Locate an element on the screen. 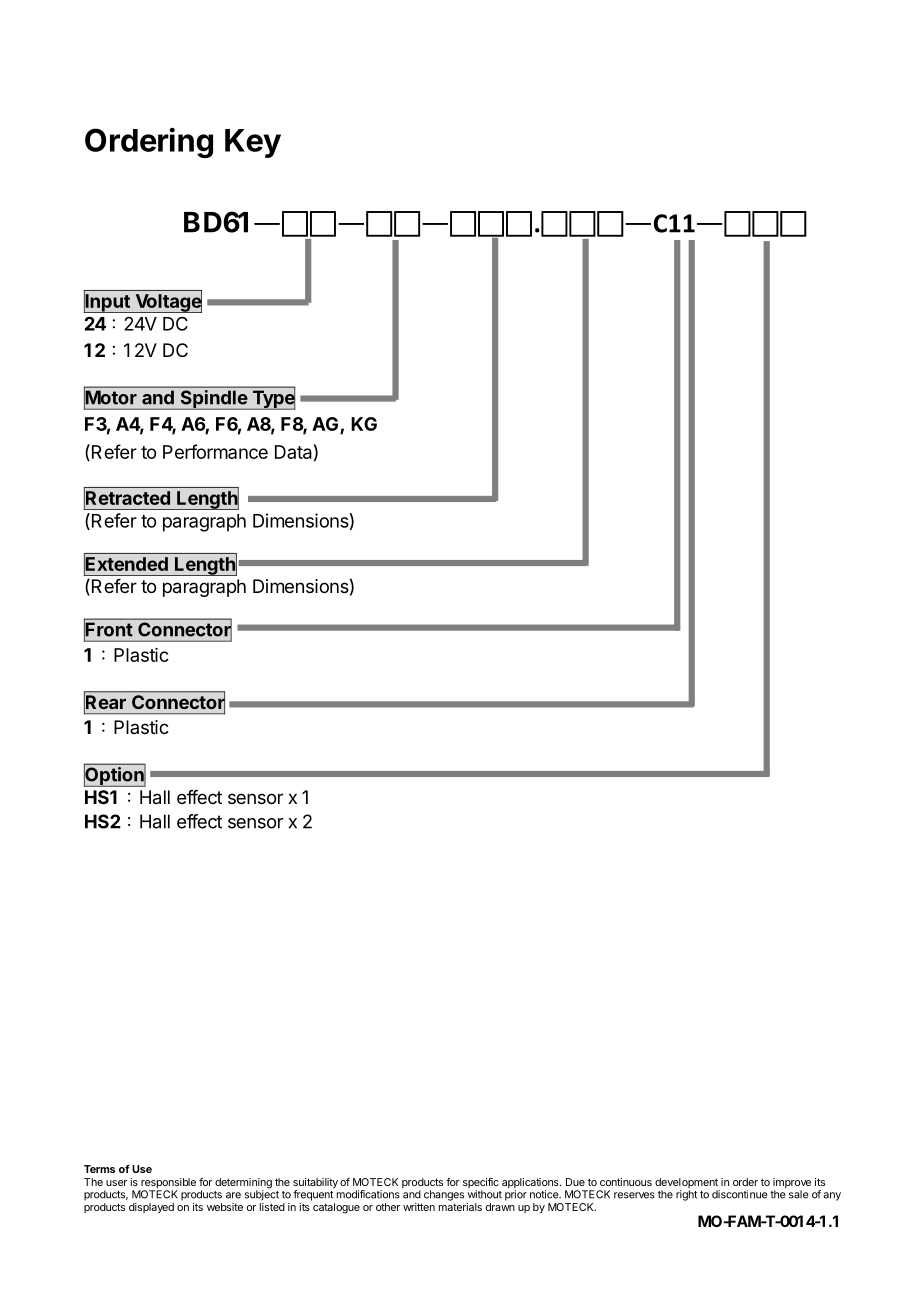 The image size is (924, 1308). Performance is located at coordinates (215, 451).
